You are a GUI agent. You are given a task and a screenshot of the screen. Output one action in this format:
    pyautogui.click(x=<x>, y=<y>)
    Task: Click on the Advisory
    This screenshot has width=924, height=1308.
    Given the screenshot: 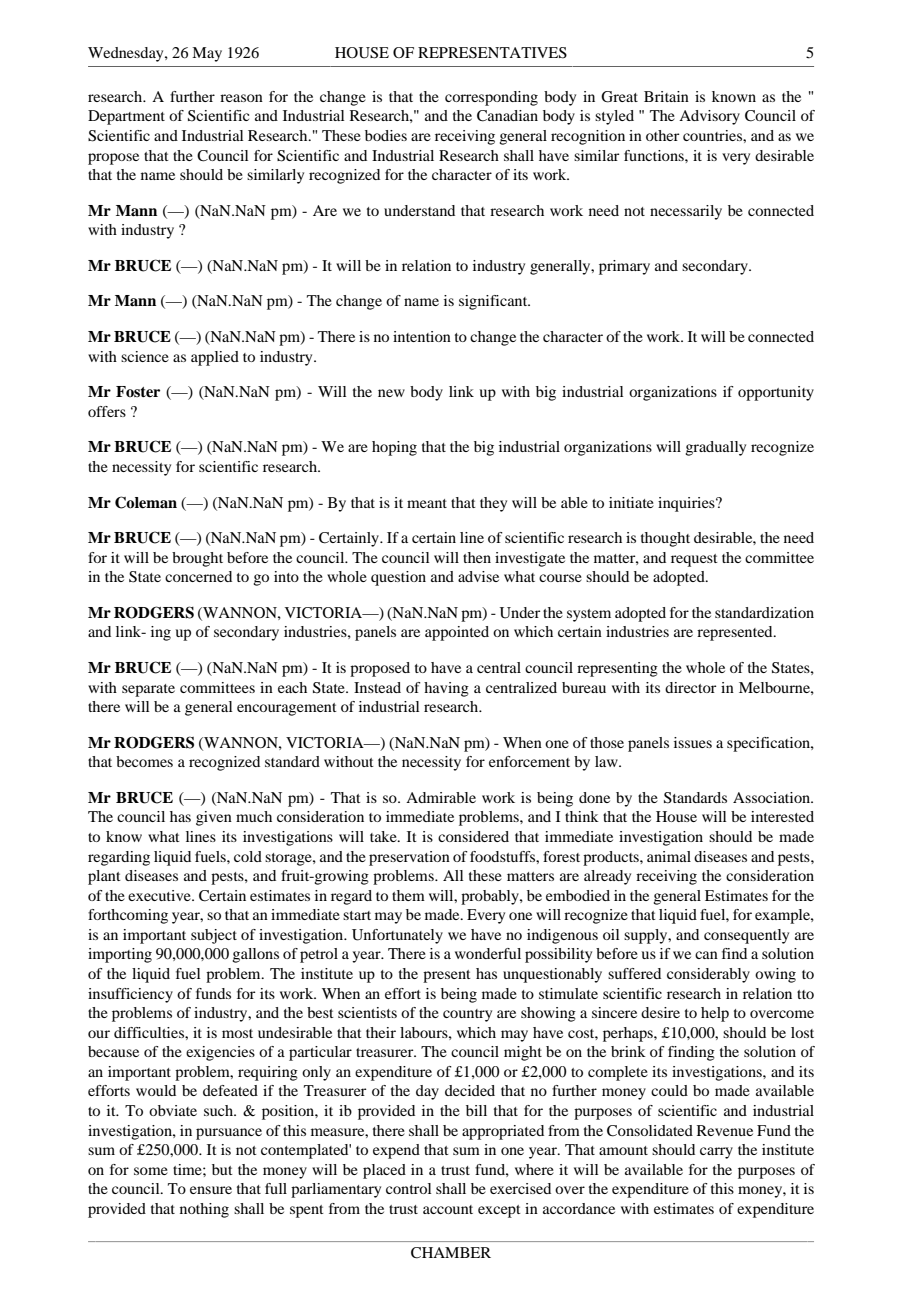 What is the action you would take?
    pyautogui.click(x=709, y=117)
